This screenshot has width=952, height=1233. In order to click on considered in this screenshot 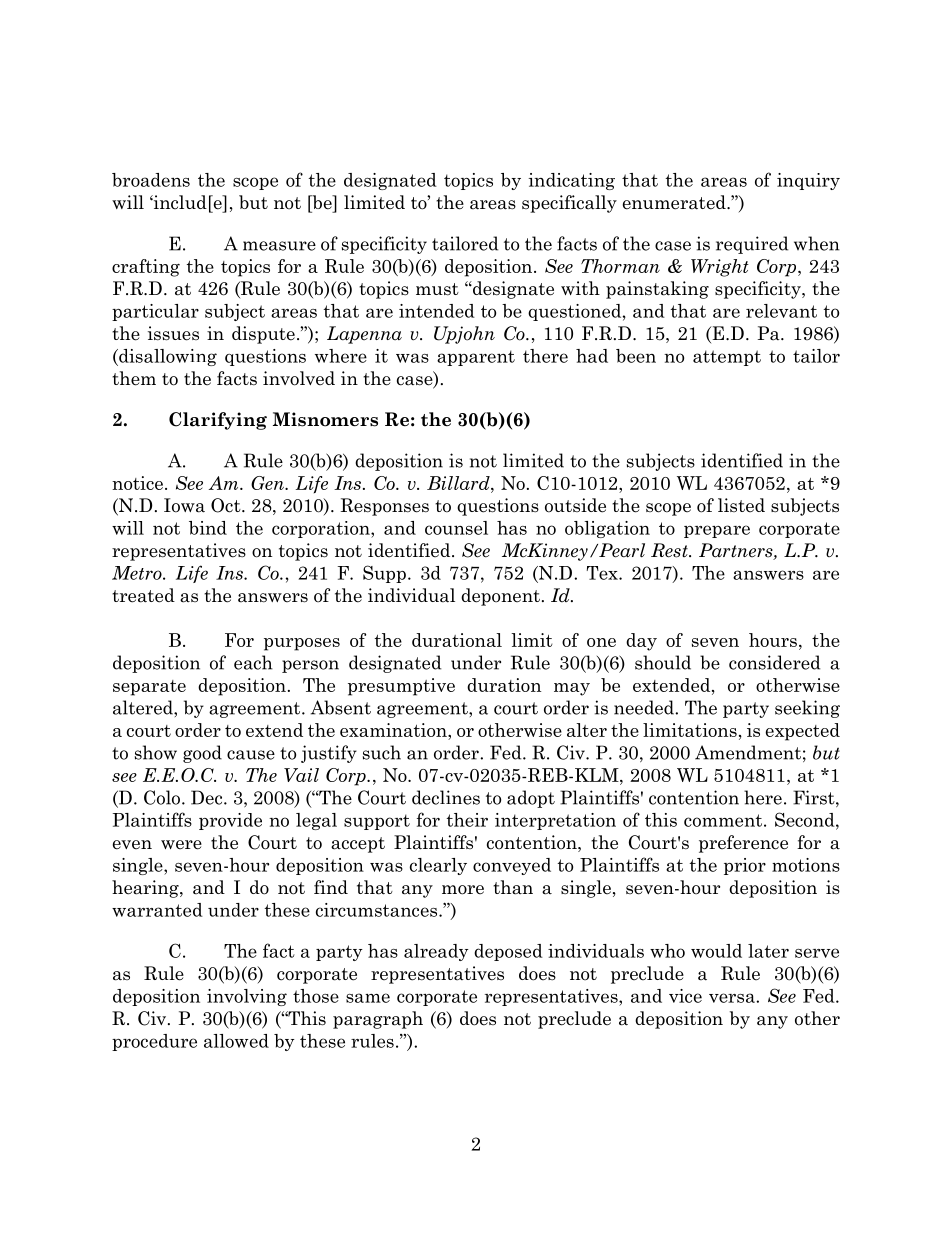, I will do `click(774, 662)`.
